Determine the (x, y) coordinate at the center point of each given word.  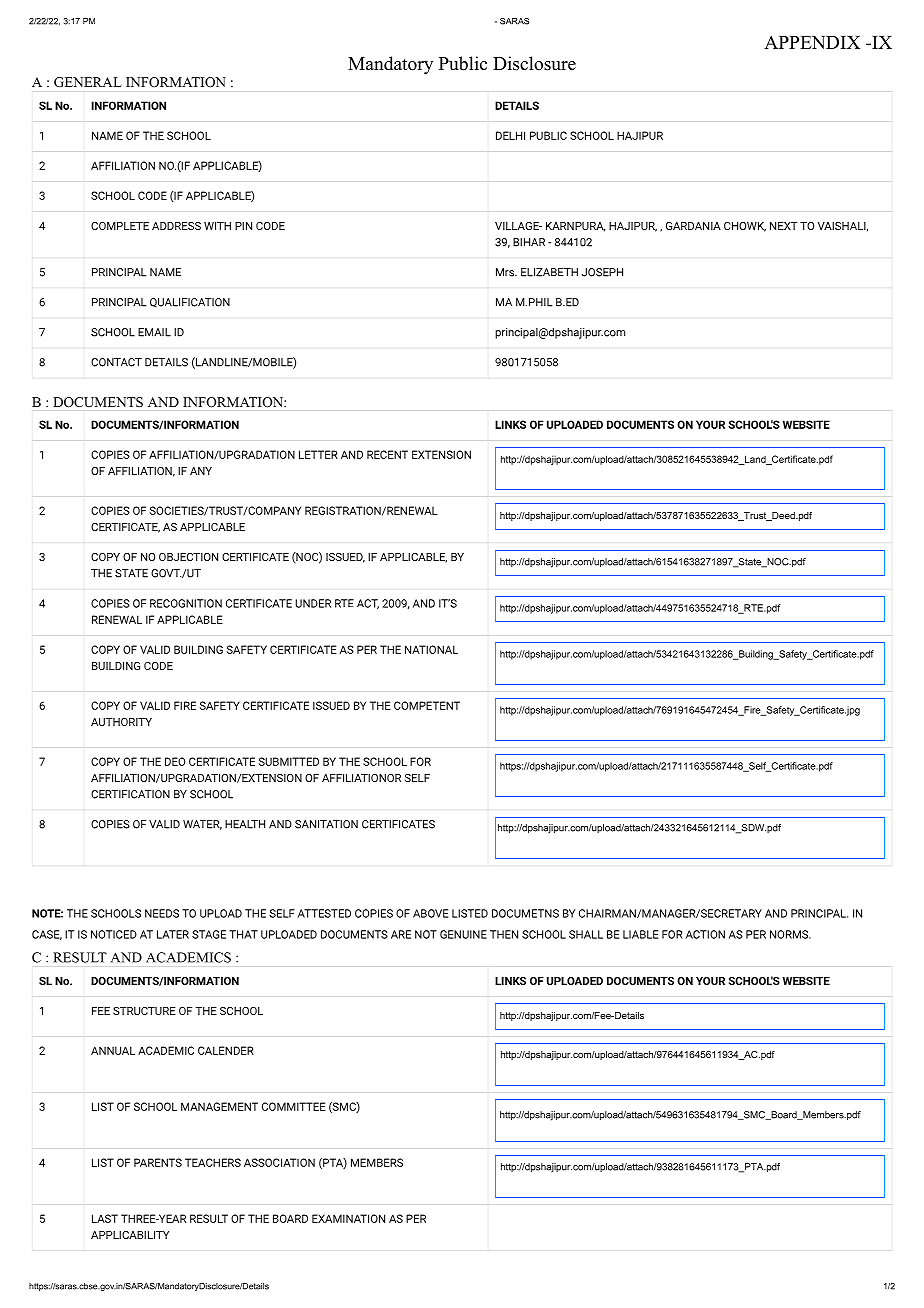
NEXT (784, 226)
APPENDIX (812, 42)
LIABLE (640, 934)
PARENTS (158, 1162)
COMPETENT (427, 705)
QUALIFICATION (190, 303)
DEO (175, 761)
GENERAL (88, 82)
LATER (173, 934)
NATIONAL (431, 649)
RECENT (387, 454)
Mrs (506, 272)
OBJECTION (188, 557)
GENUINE (463, 934)
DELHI (510, 135)
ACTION (705, 934)
